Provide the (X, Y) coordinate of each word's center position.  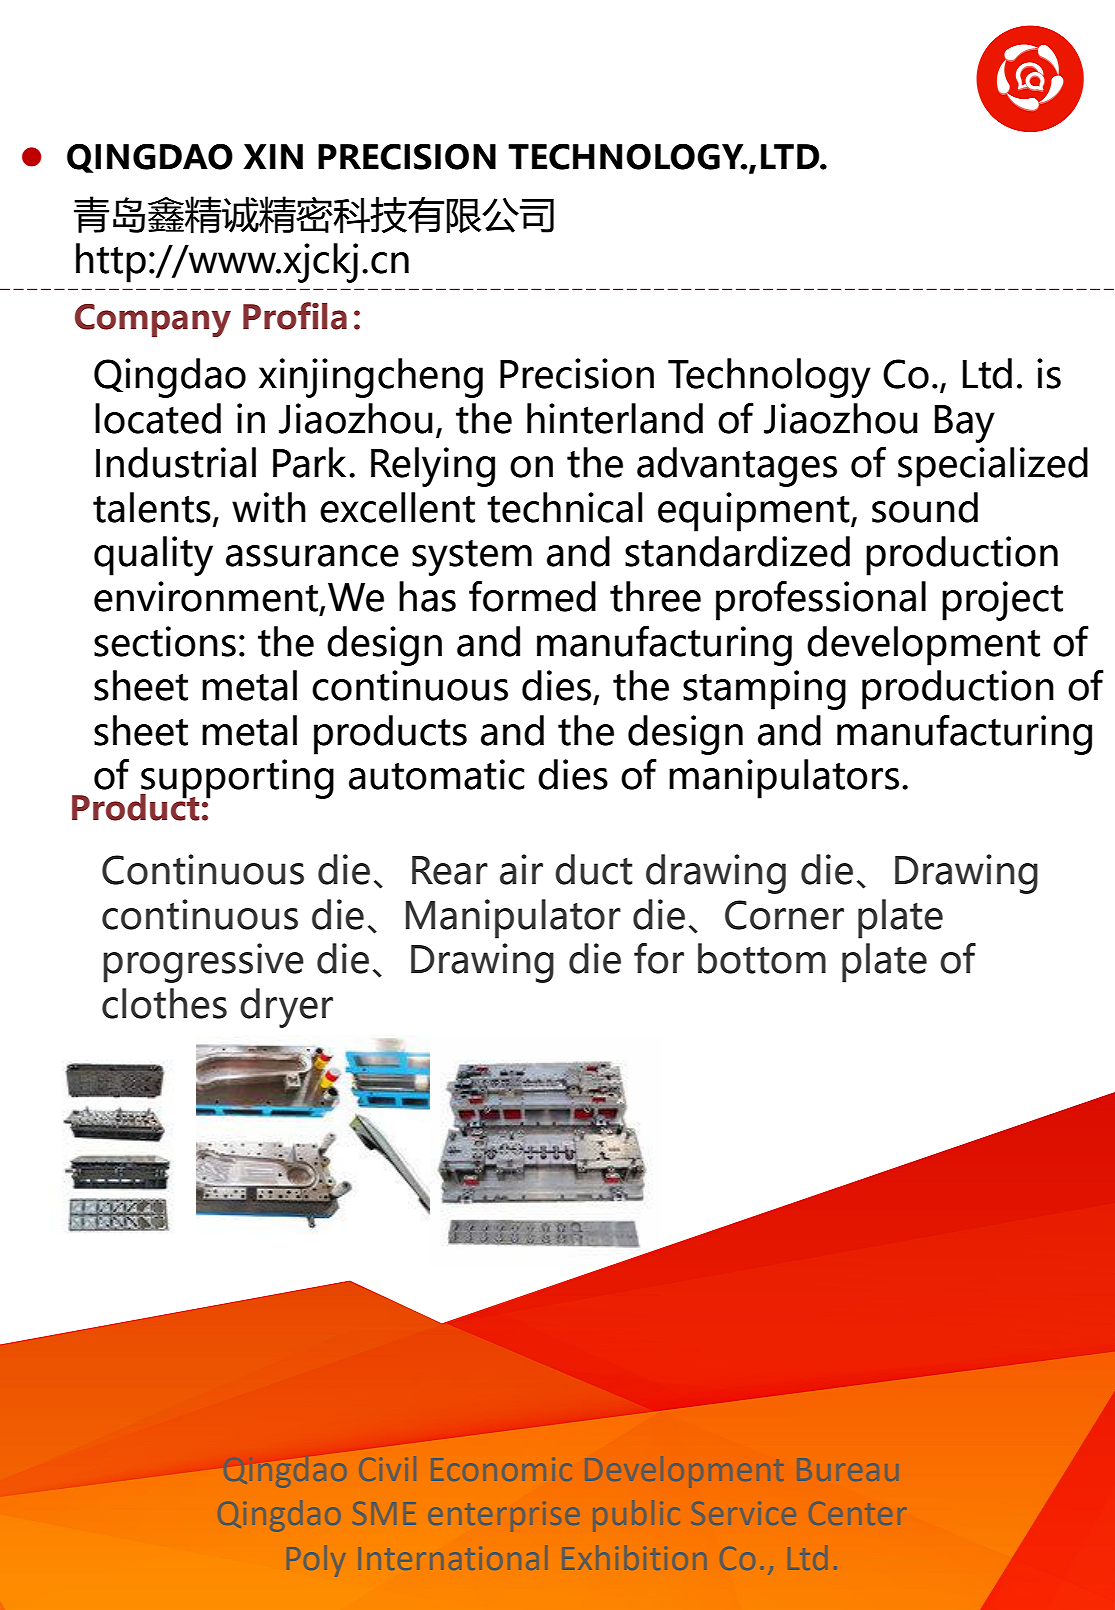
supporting (237, 780)
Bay (965, 424)
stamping (764, 690)
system (472, 558)
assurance (312, 556)
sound (925, 507)
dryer (286, 1008)
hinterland (615, 418)
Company (153, 320)
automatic (436, 774)
